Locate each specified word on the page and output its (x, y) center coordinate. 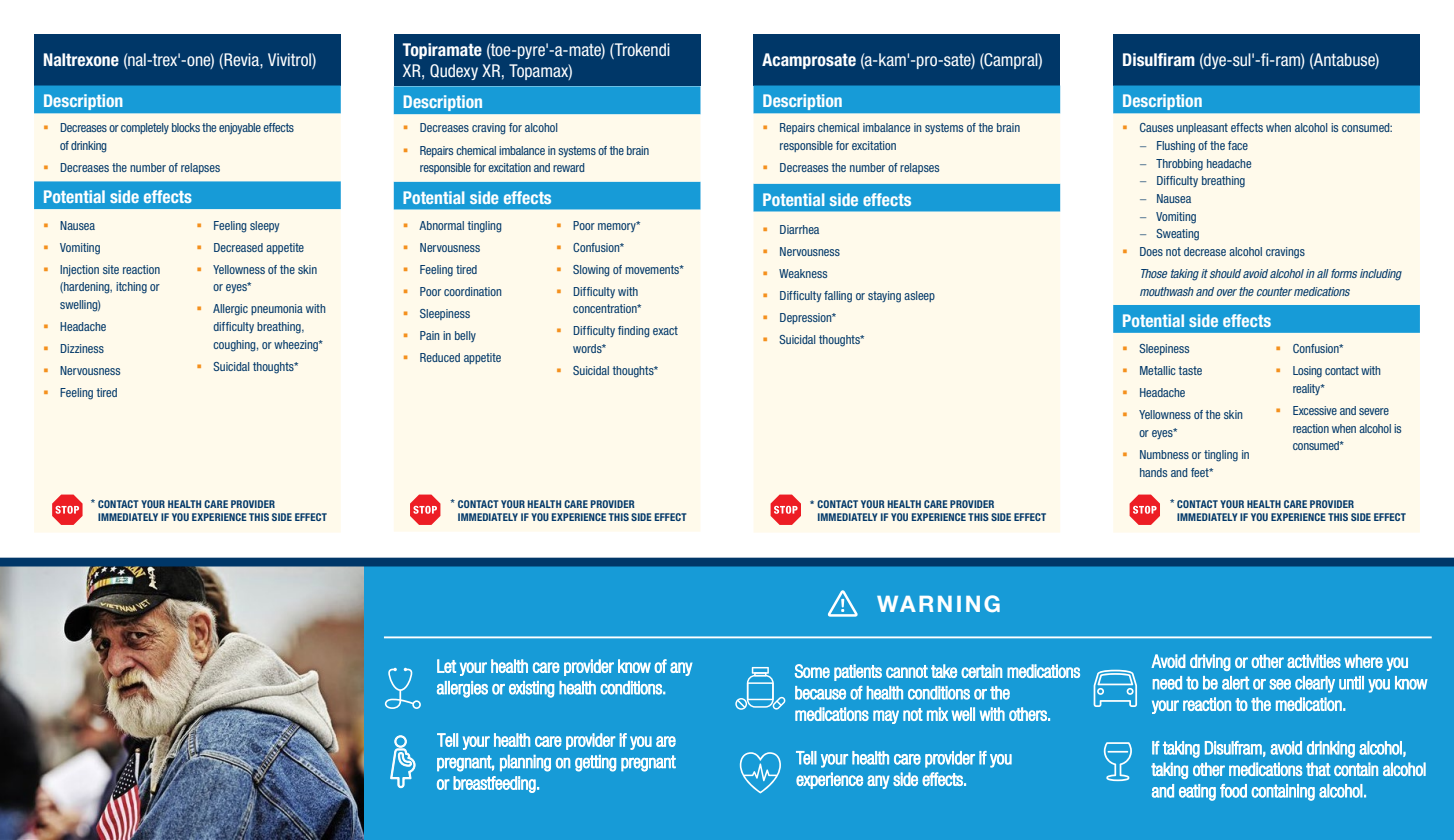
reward (568, 167)
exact (665, 330)
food (1233, 791)
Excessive (1315, 410)
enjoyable (240, 129)
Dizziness (82, 348)
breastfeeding (495, 784)
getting (595, 763)
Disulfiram (1159, 60)
